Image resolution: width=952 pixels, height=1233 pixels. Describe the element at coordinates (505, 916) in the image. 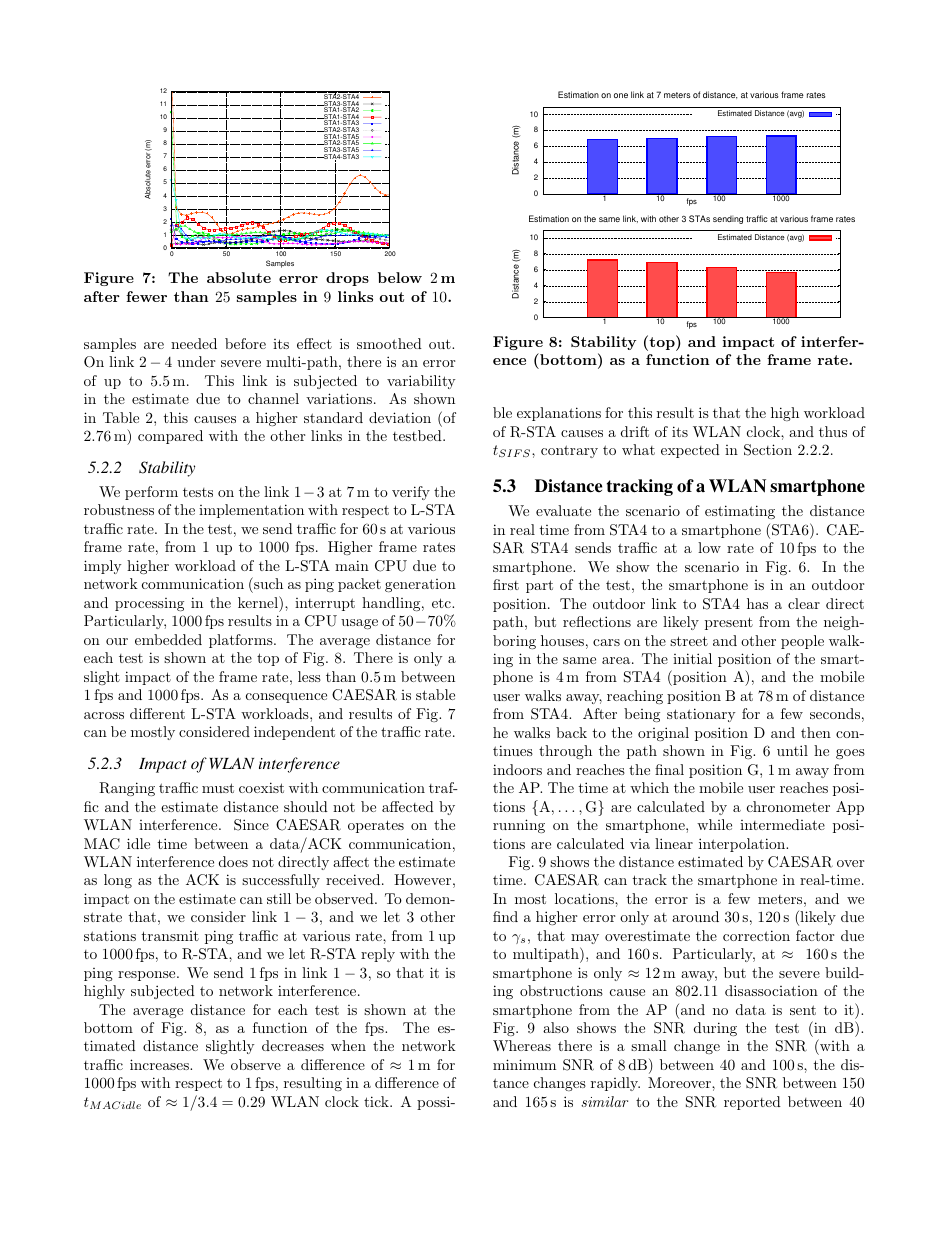

I see `find` at that location.
